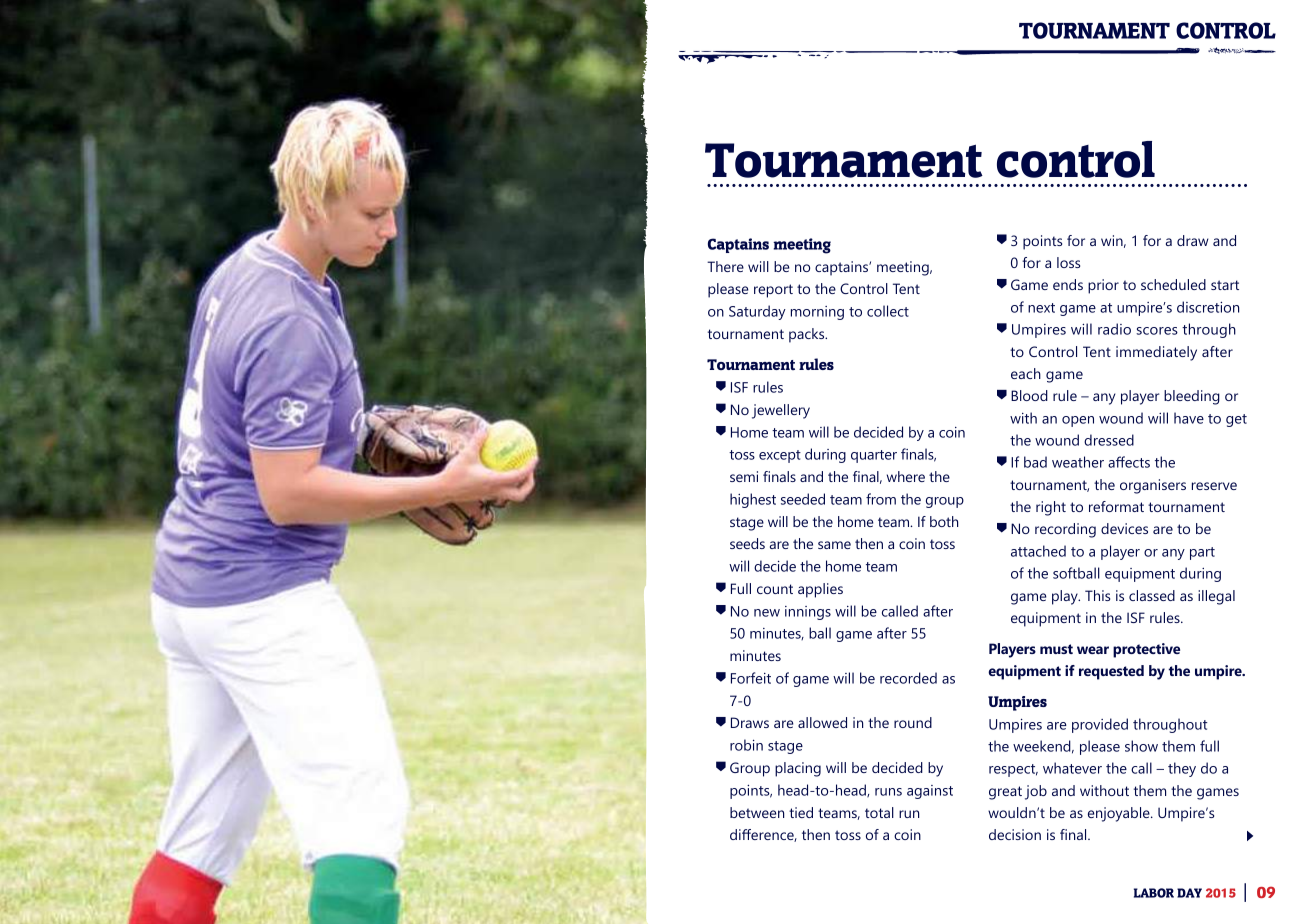  I want to click on Blood, so click(1029, 395).
